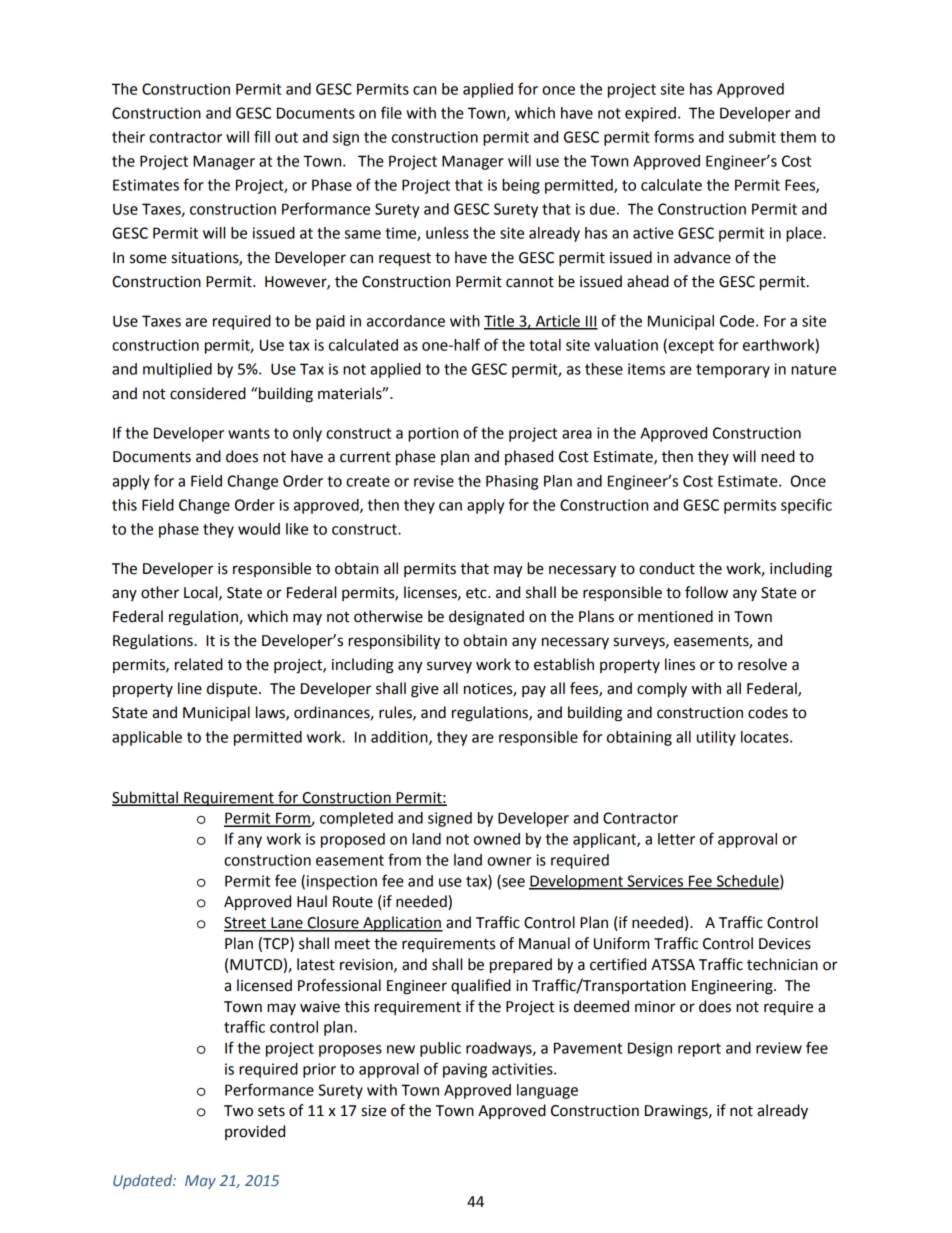 Image resolution: width=952 pixels, height=1233 pixels. I want to click on related, so click(199, 664).
